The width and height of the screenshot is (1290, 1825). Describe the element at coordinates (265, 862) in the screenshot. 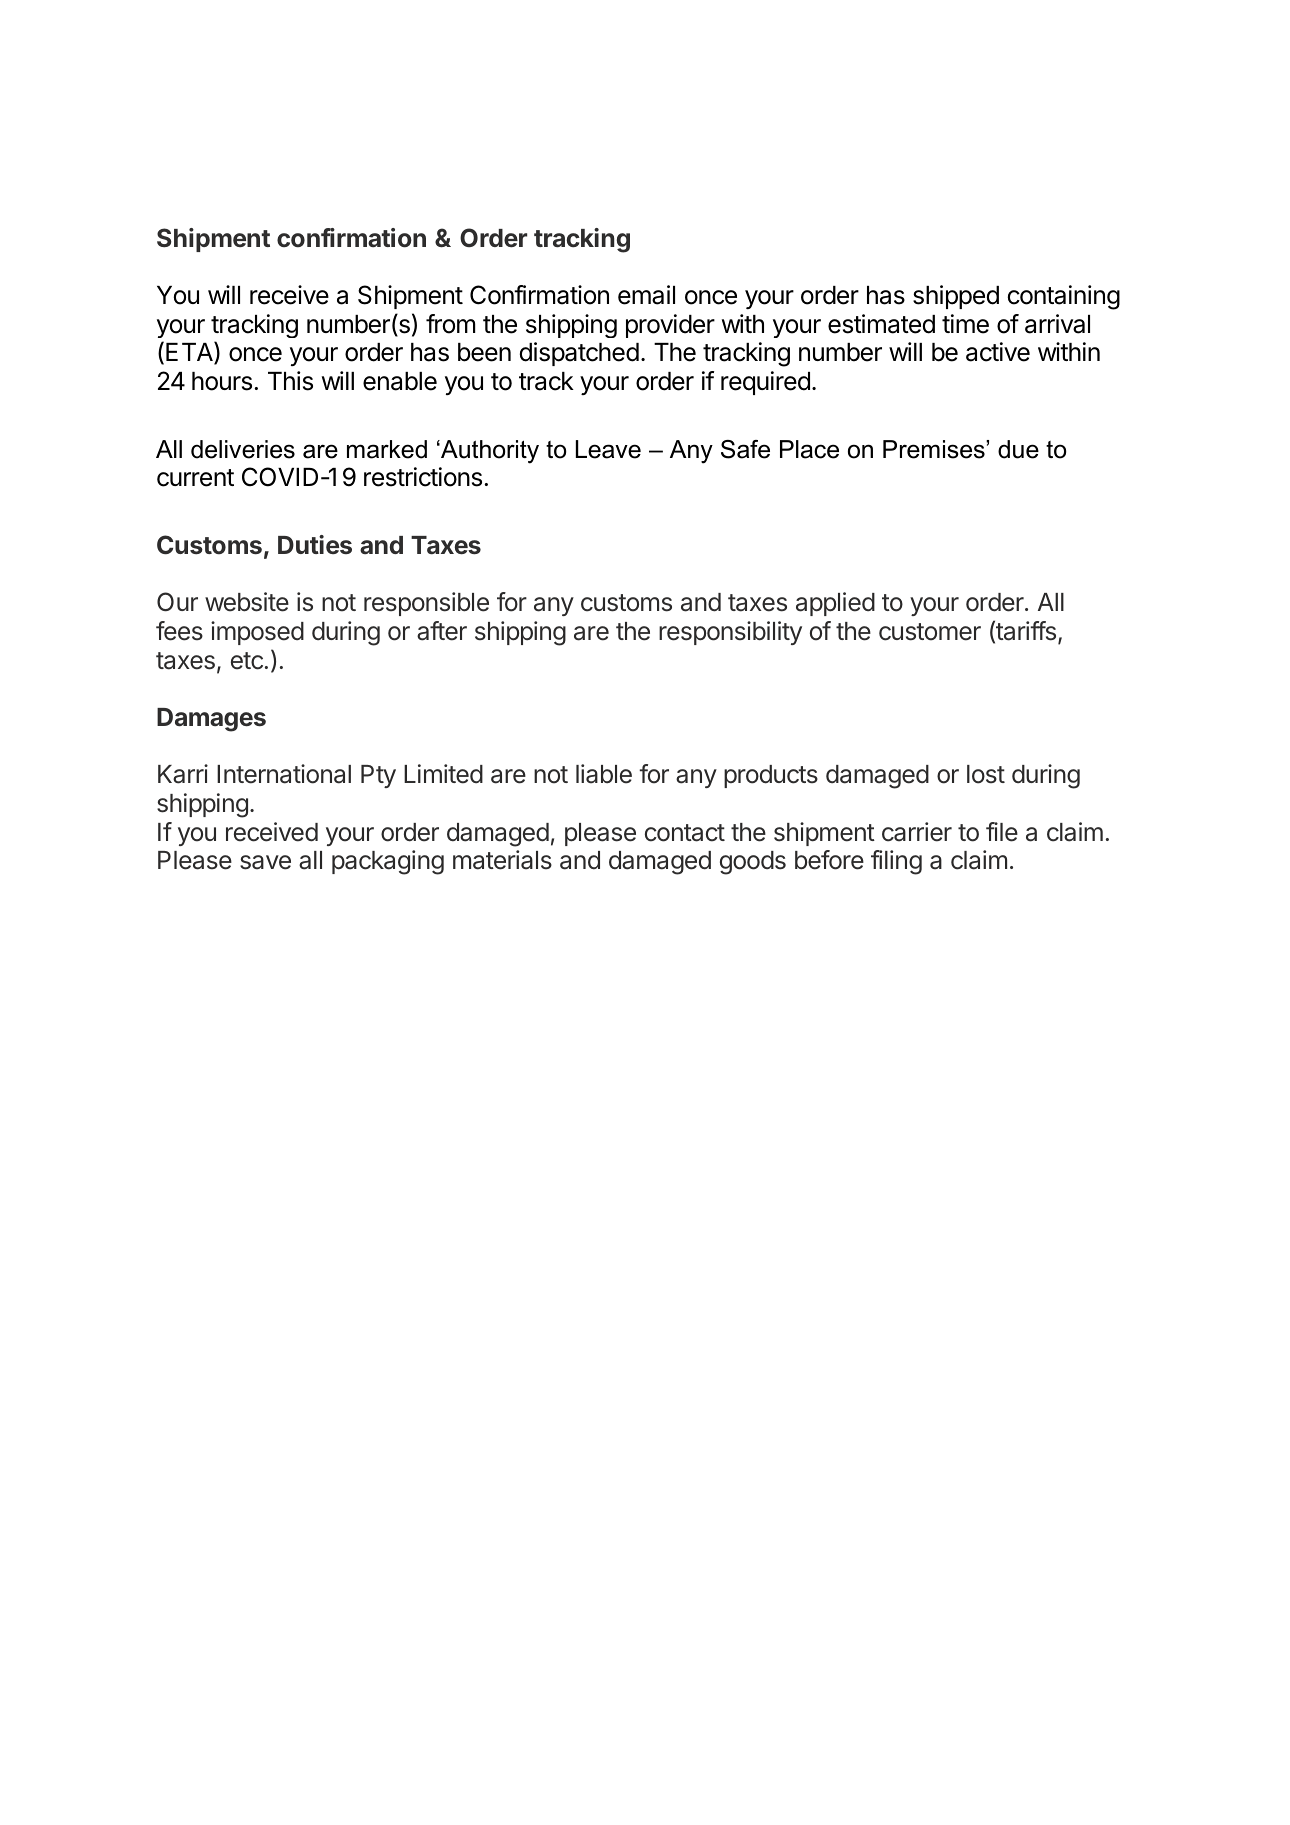

I see `save` at that location.
